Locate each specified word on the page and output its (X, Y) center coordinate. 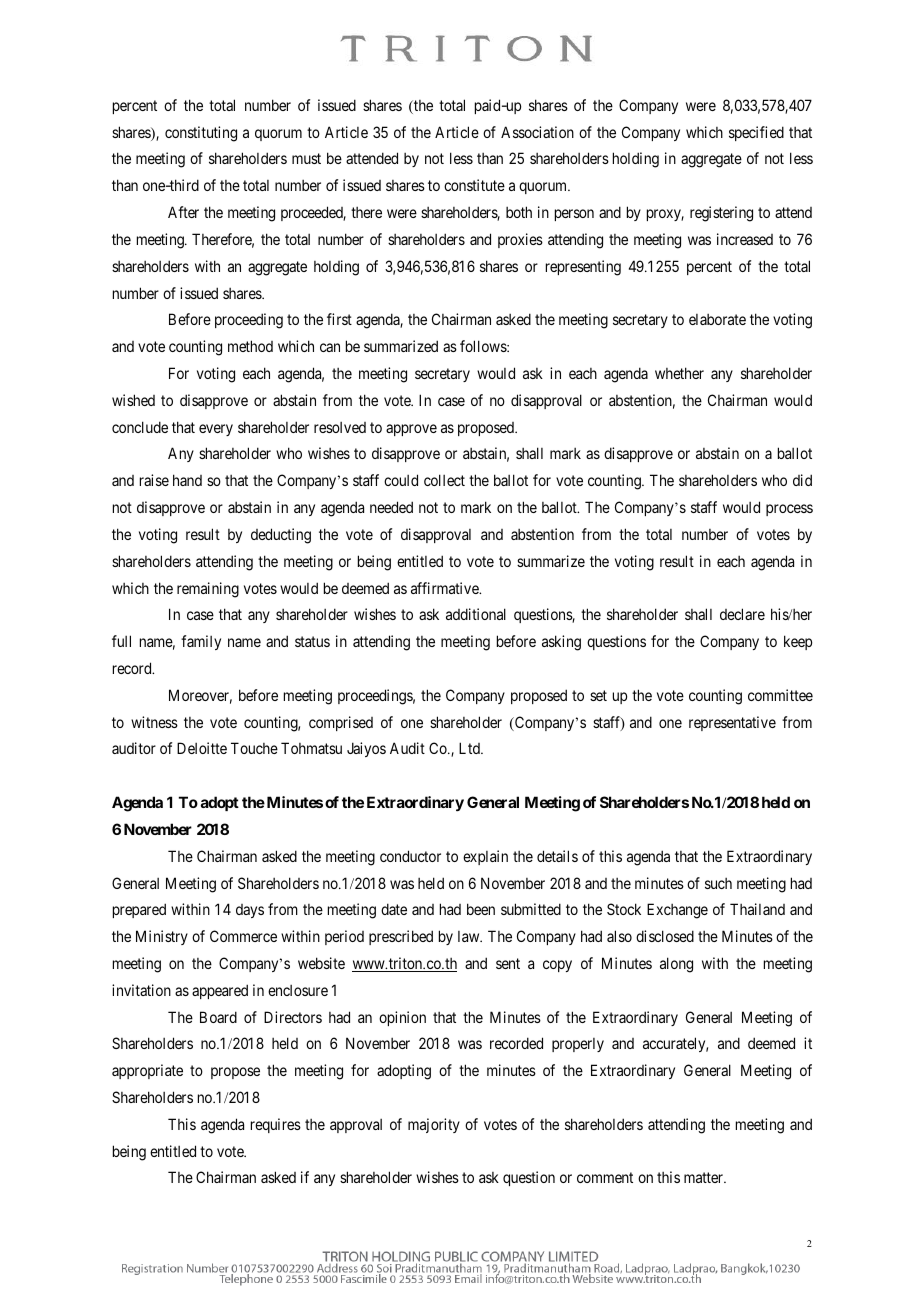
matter (704, 1178)
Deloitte (202, 748)
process (789, 510)
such (718, 883)
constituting (201, 134)
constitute (474, 185)
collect (444, 480)
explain (485, 857)
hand (187, 480)
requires (276, 1125)
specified (756, 133)
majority (434, 1125)
